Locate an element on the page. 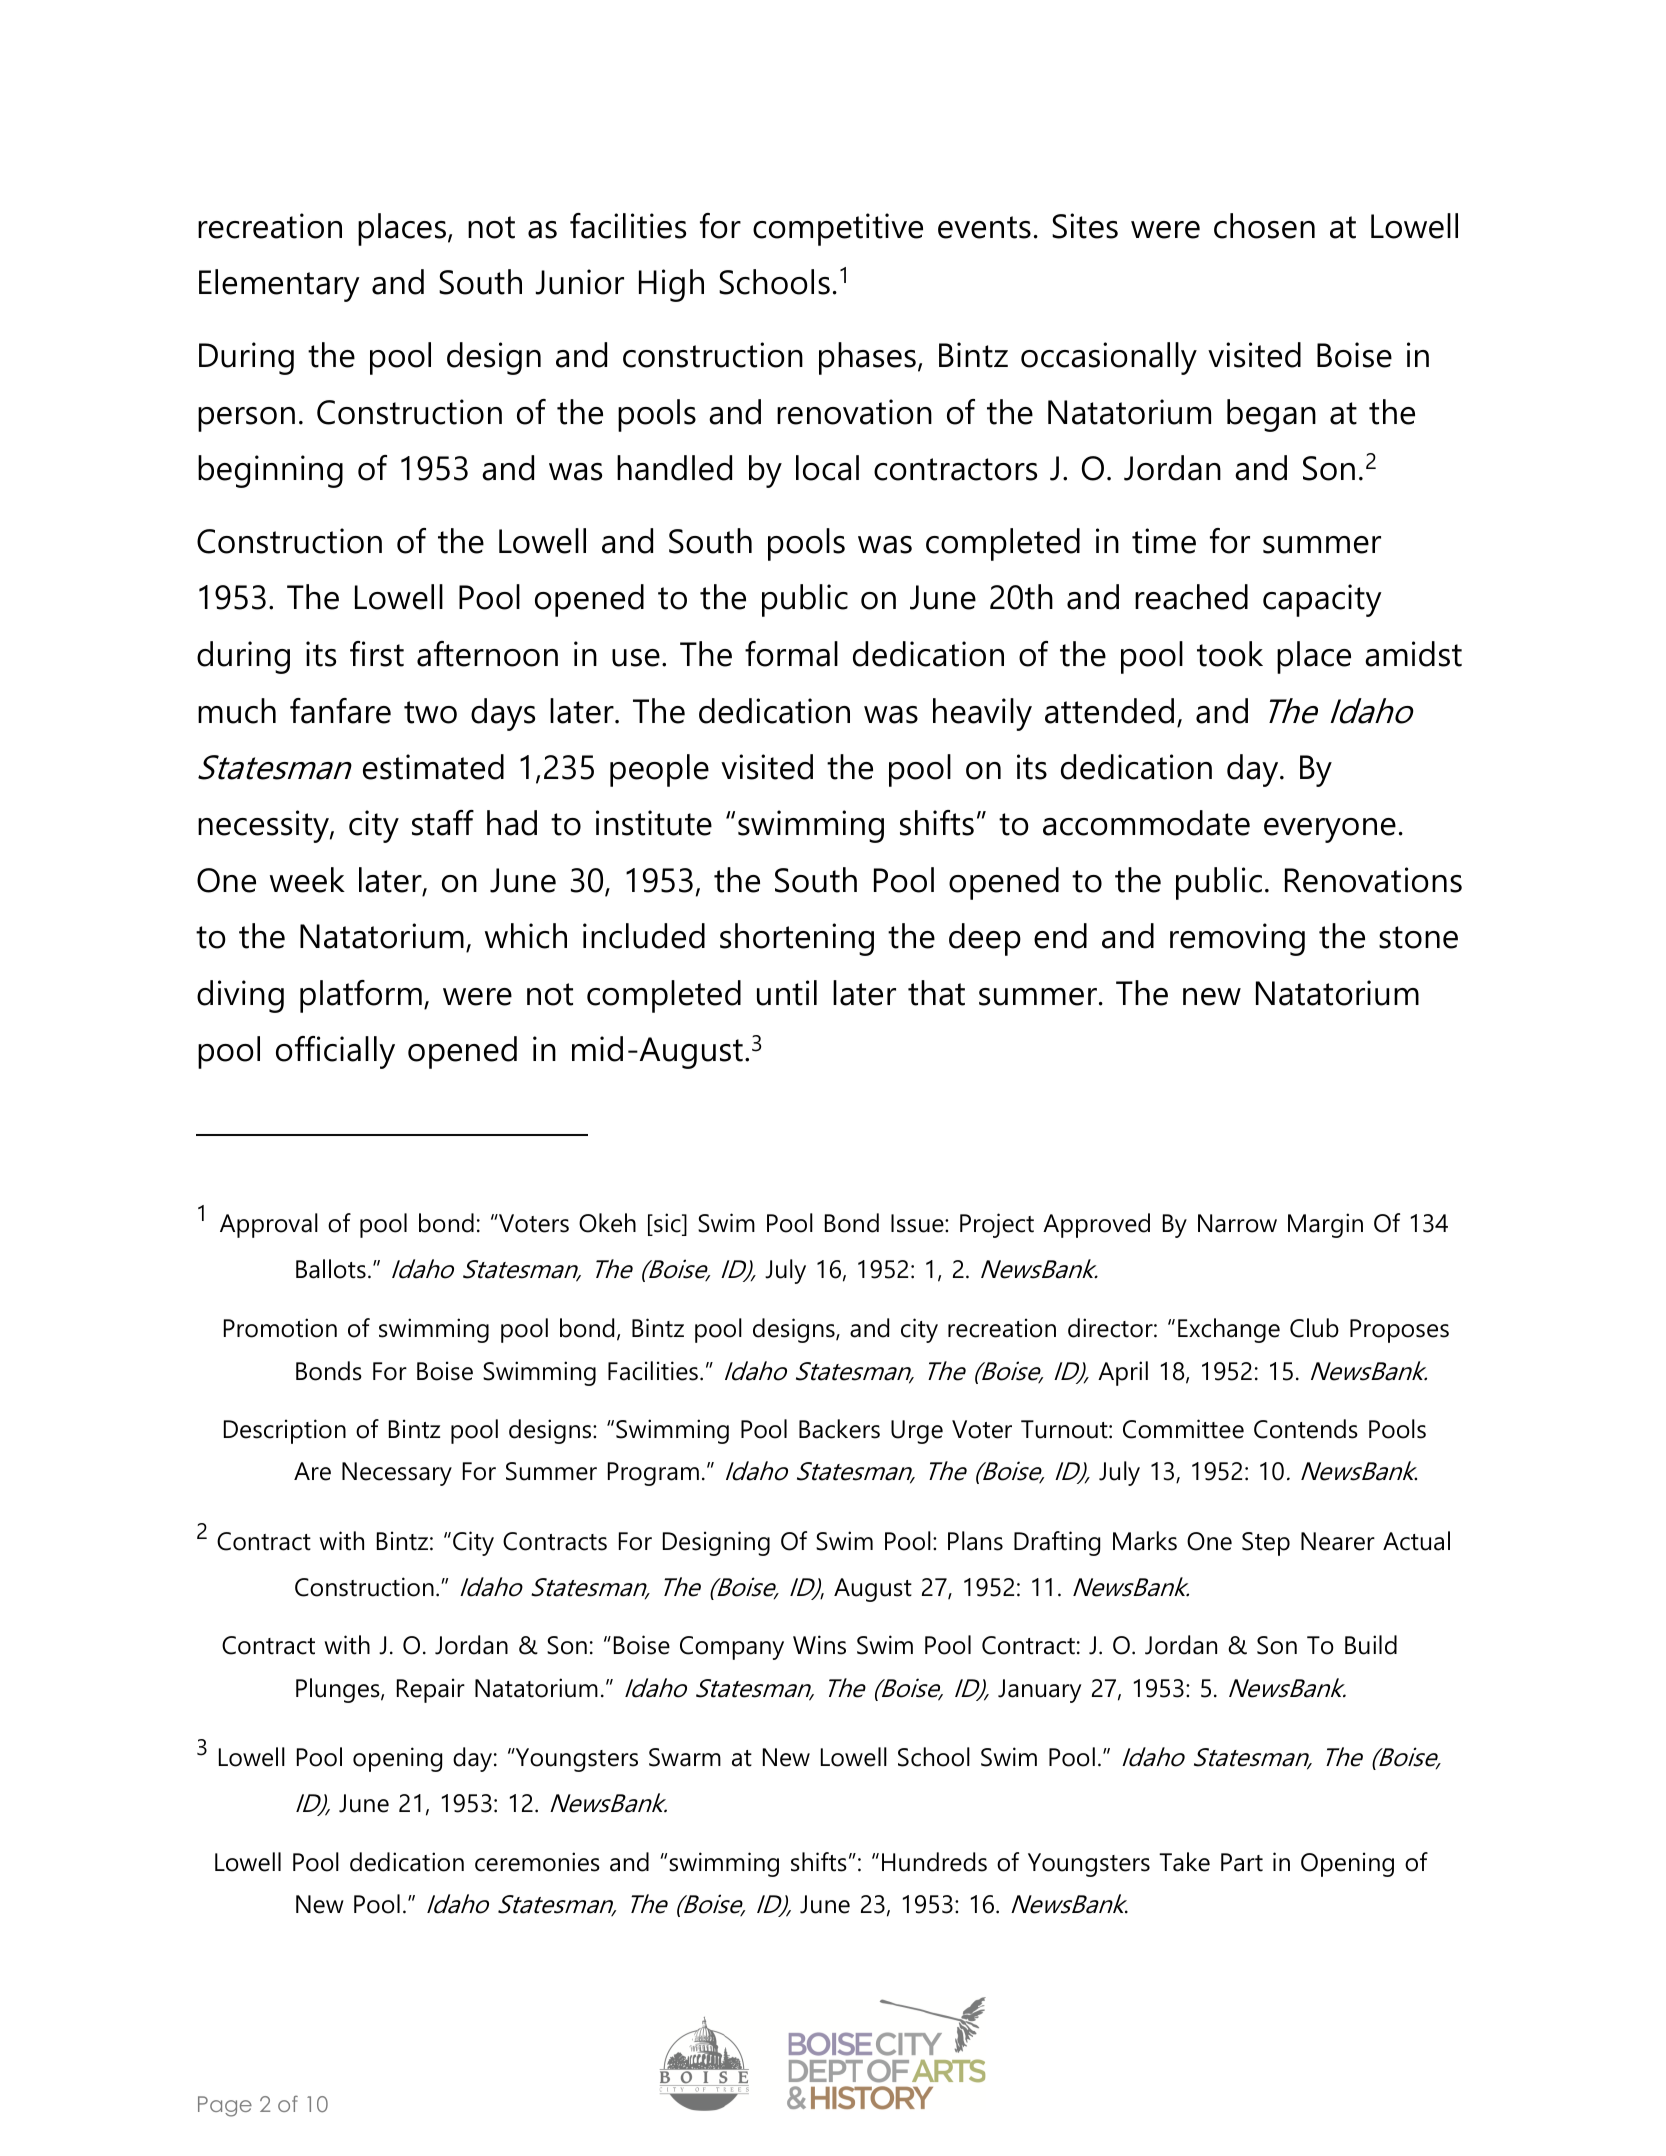  chosen is located at coordinates (1264, 226).
